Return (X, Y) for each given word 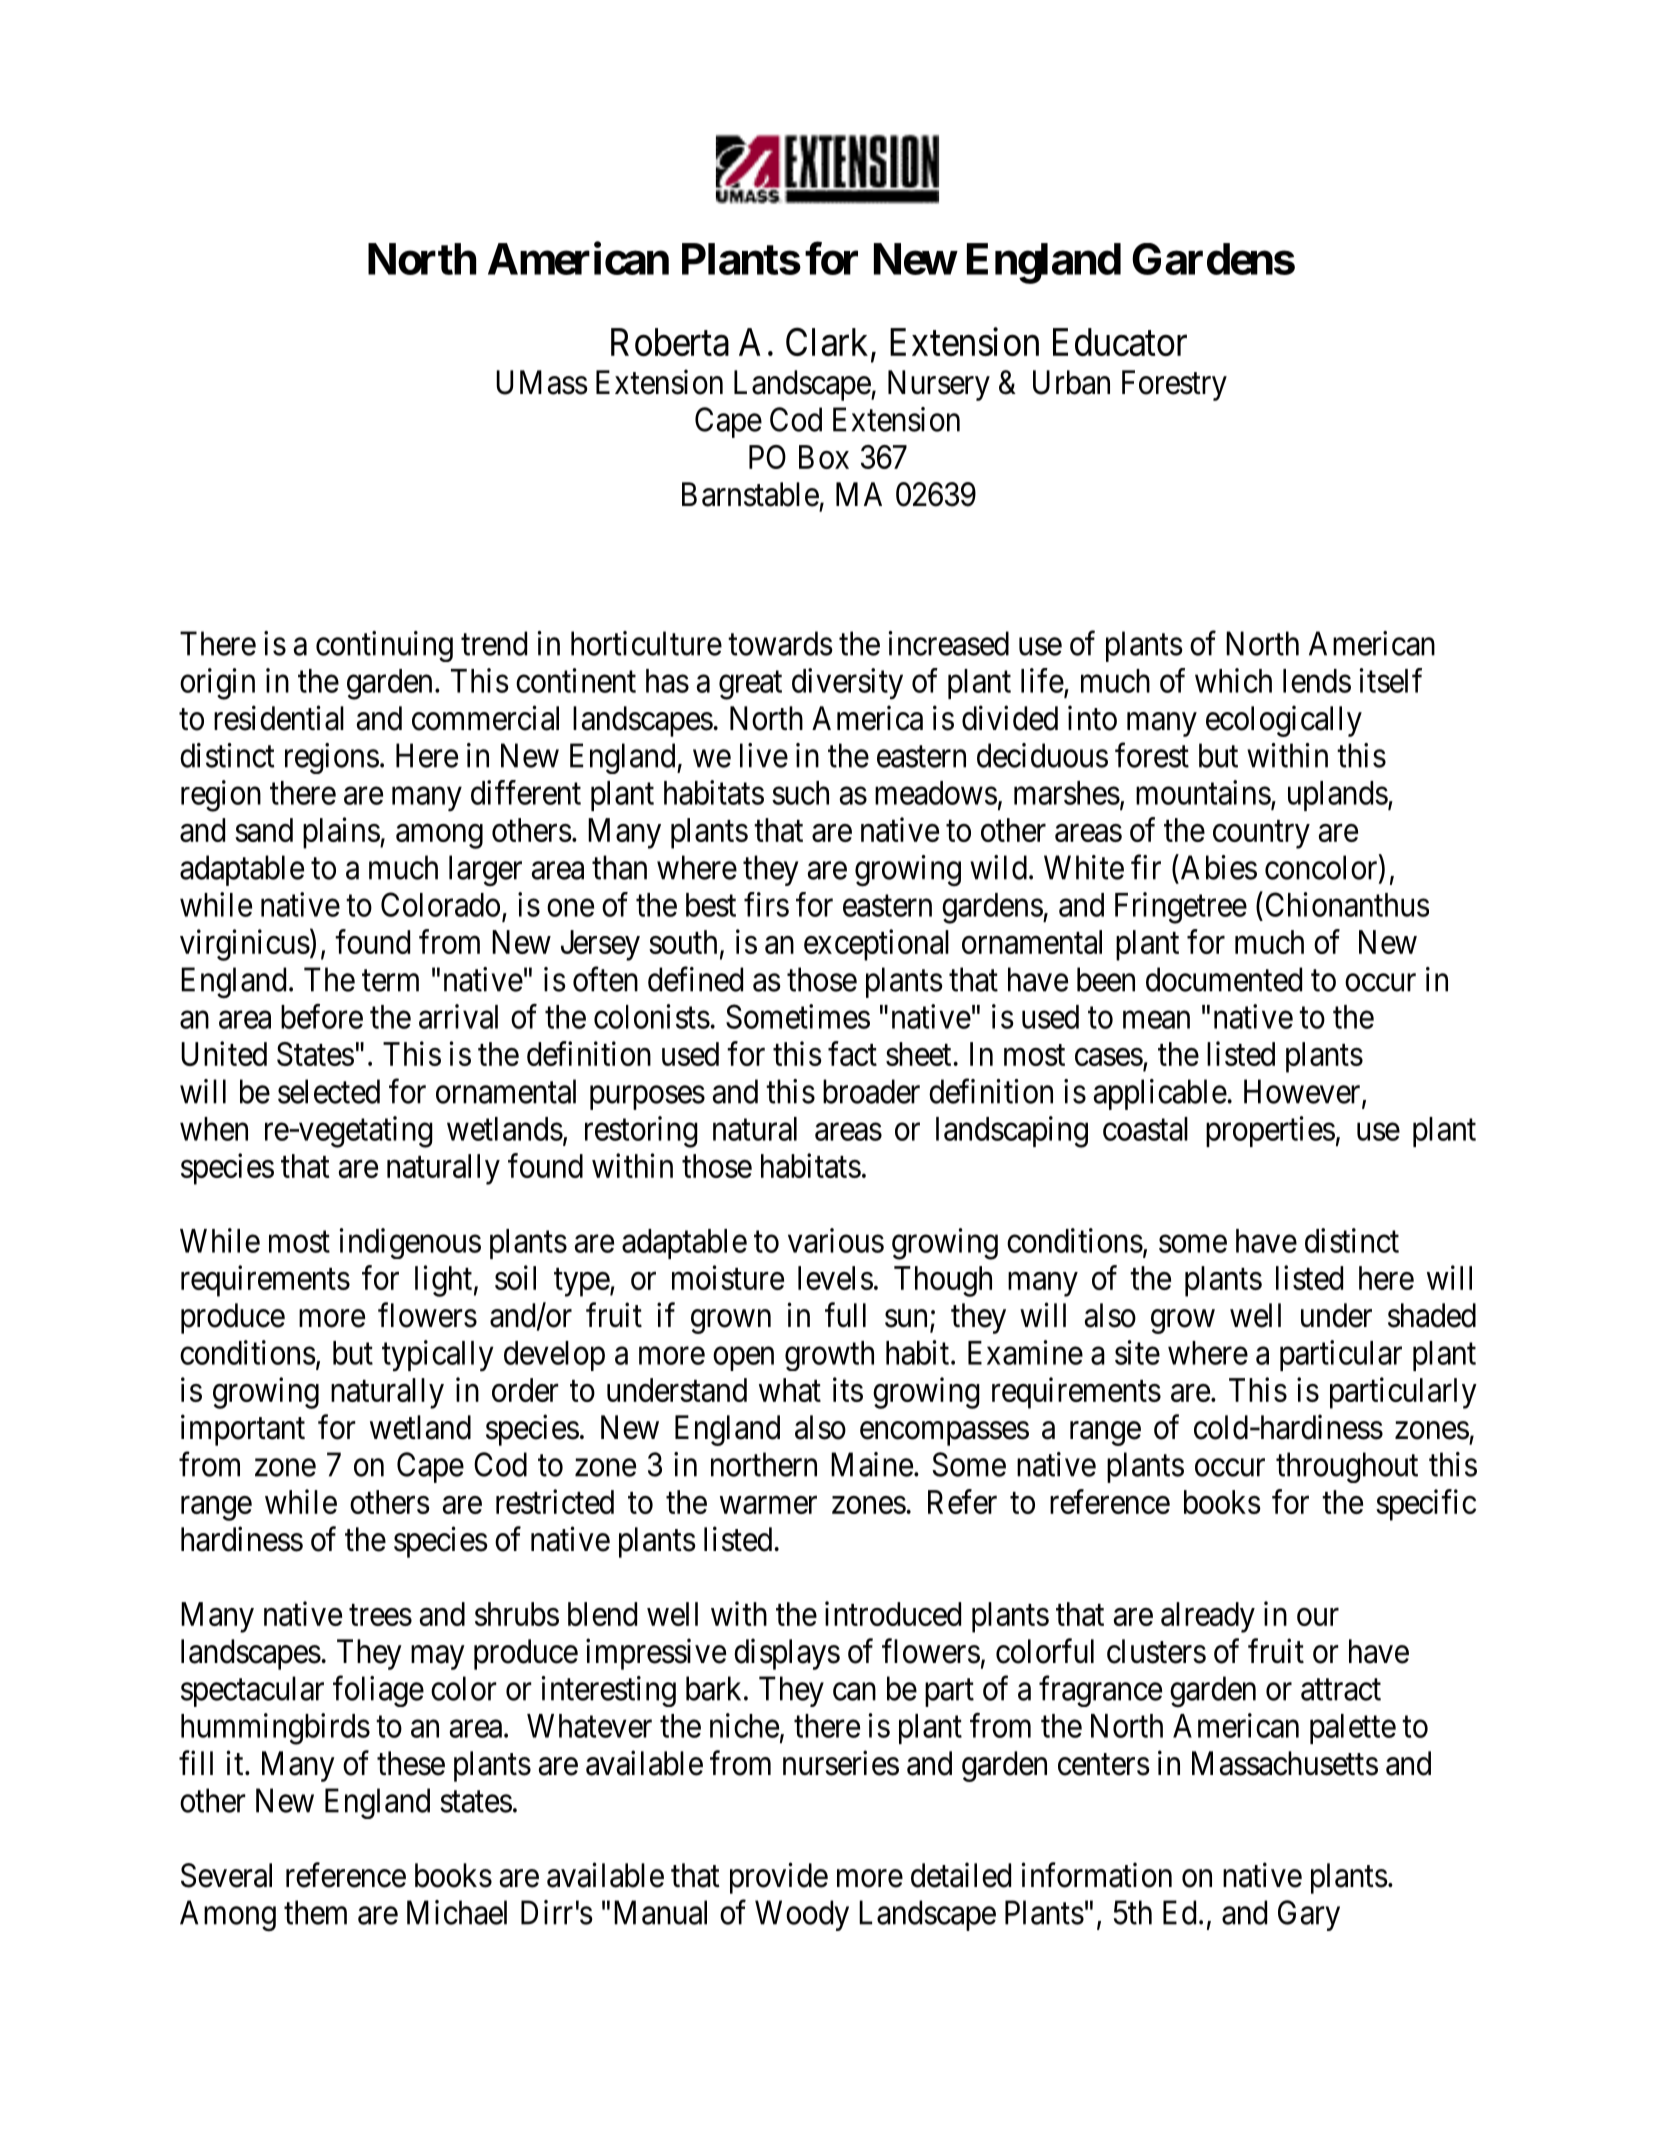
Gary (1309, 1915)
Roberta (670, 342)
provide (779, 1878)
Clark (827, 341)
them (315, 1912)
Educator (1120, 342)
